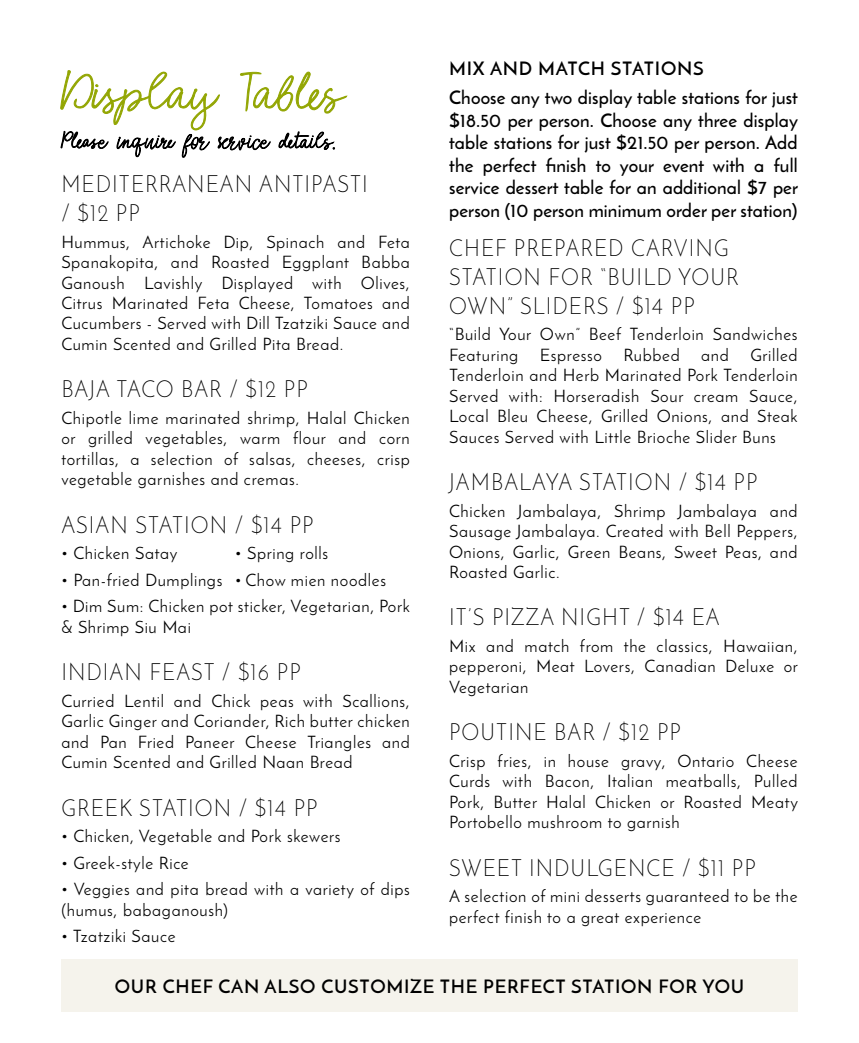  Describe the element at coordinates (101, 890) in the screenshot. I see `Veggies` at that location.
